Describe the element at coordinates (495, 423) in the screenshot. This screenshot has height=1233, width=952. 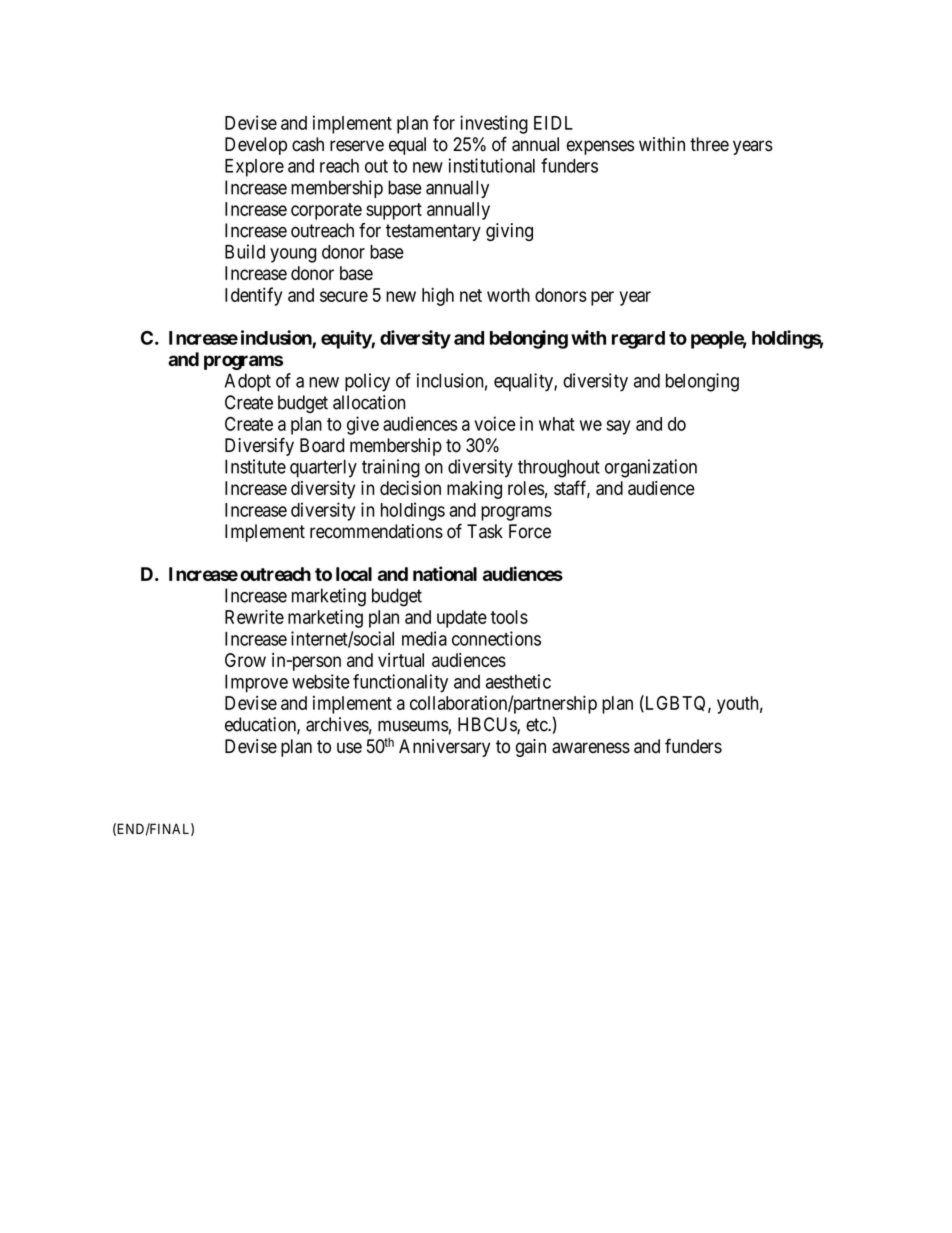
I see `voice` at that location.
